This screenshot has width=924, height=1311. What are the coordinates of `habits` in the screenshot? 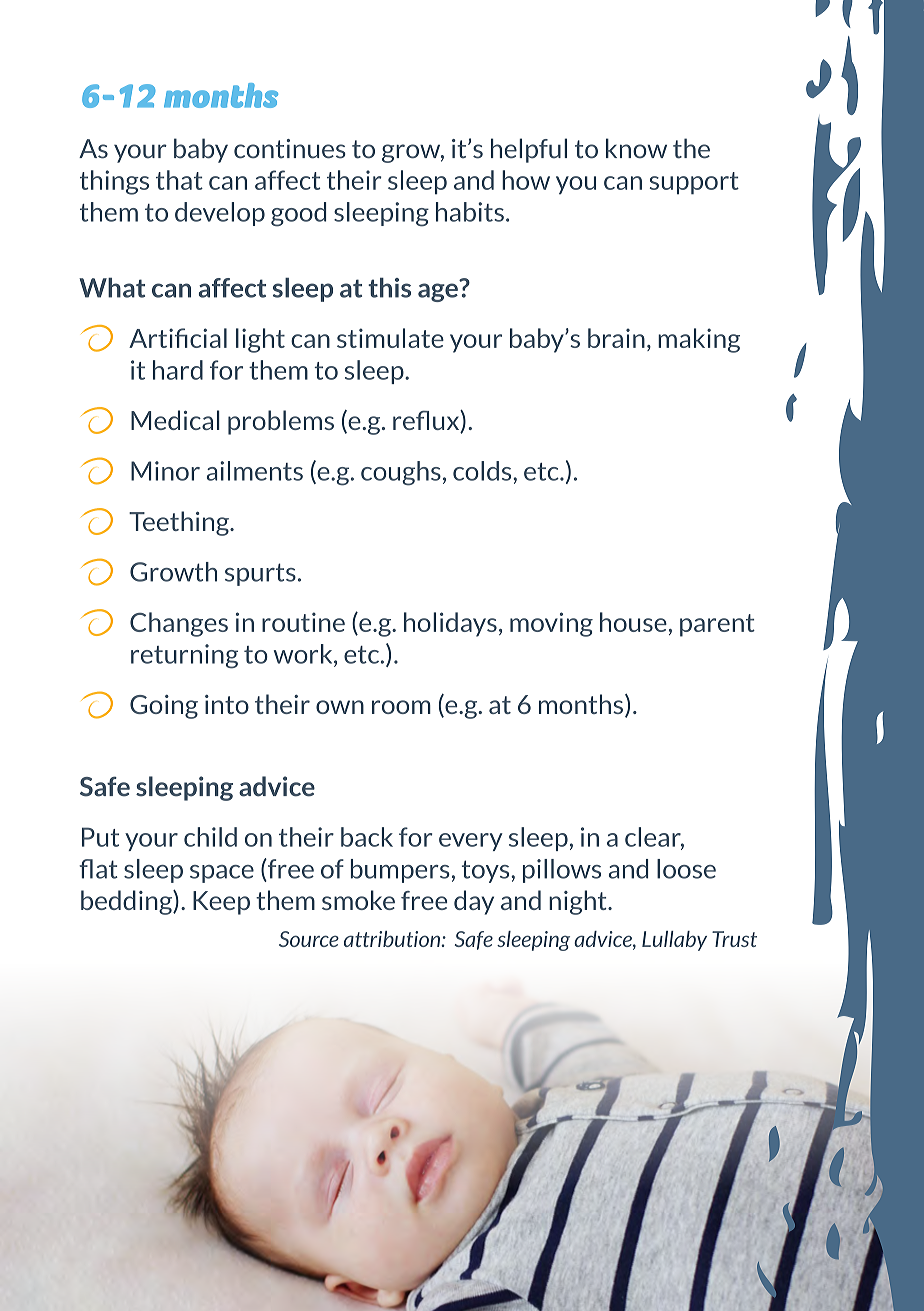 It's located at (470, 212).
